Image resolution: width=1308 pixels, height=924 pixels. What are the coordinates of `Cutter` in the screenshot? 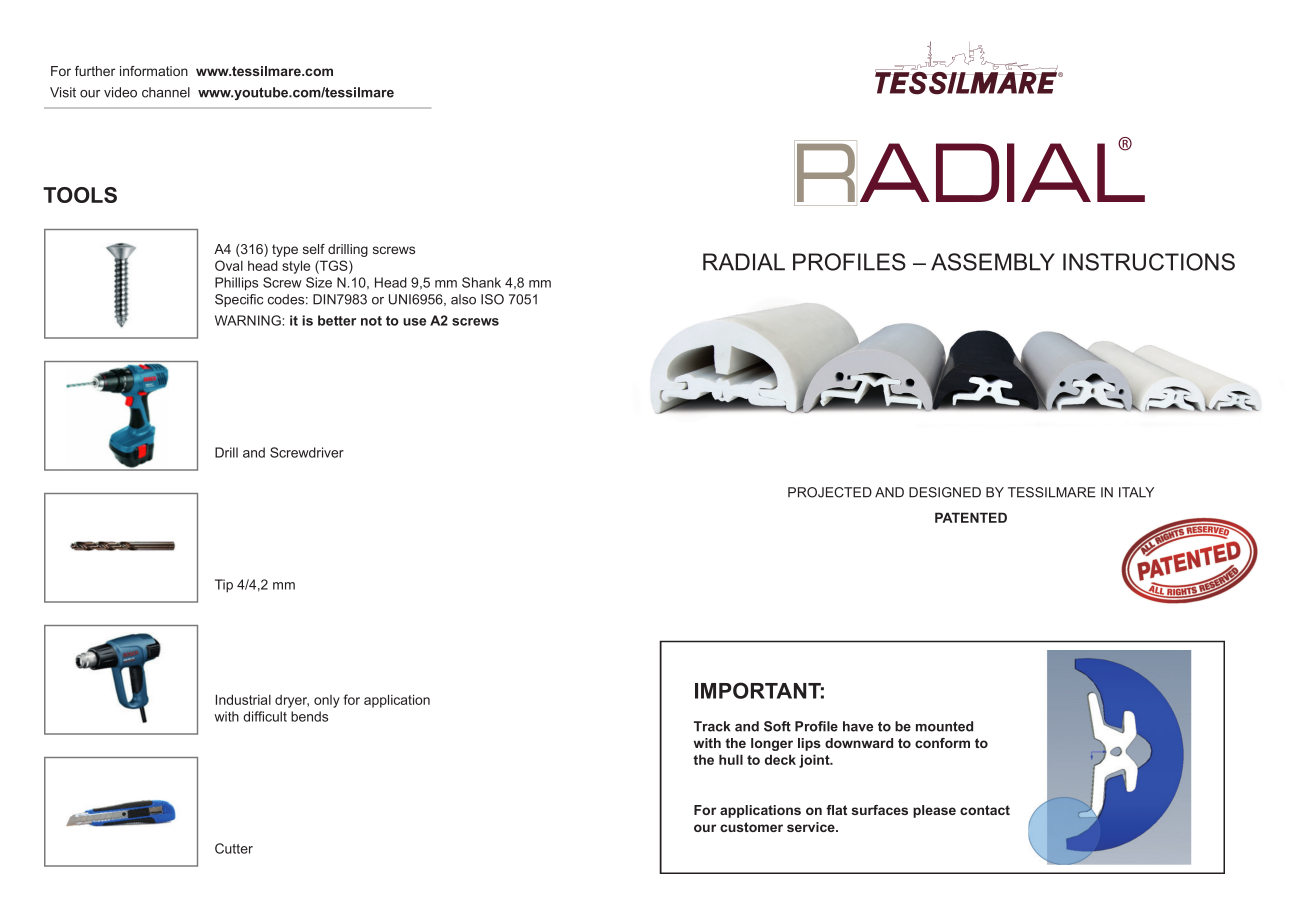 It's located at (234, 848).
